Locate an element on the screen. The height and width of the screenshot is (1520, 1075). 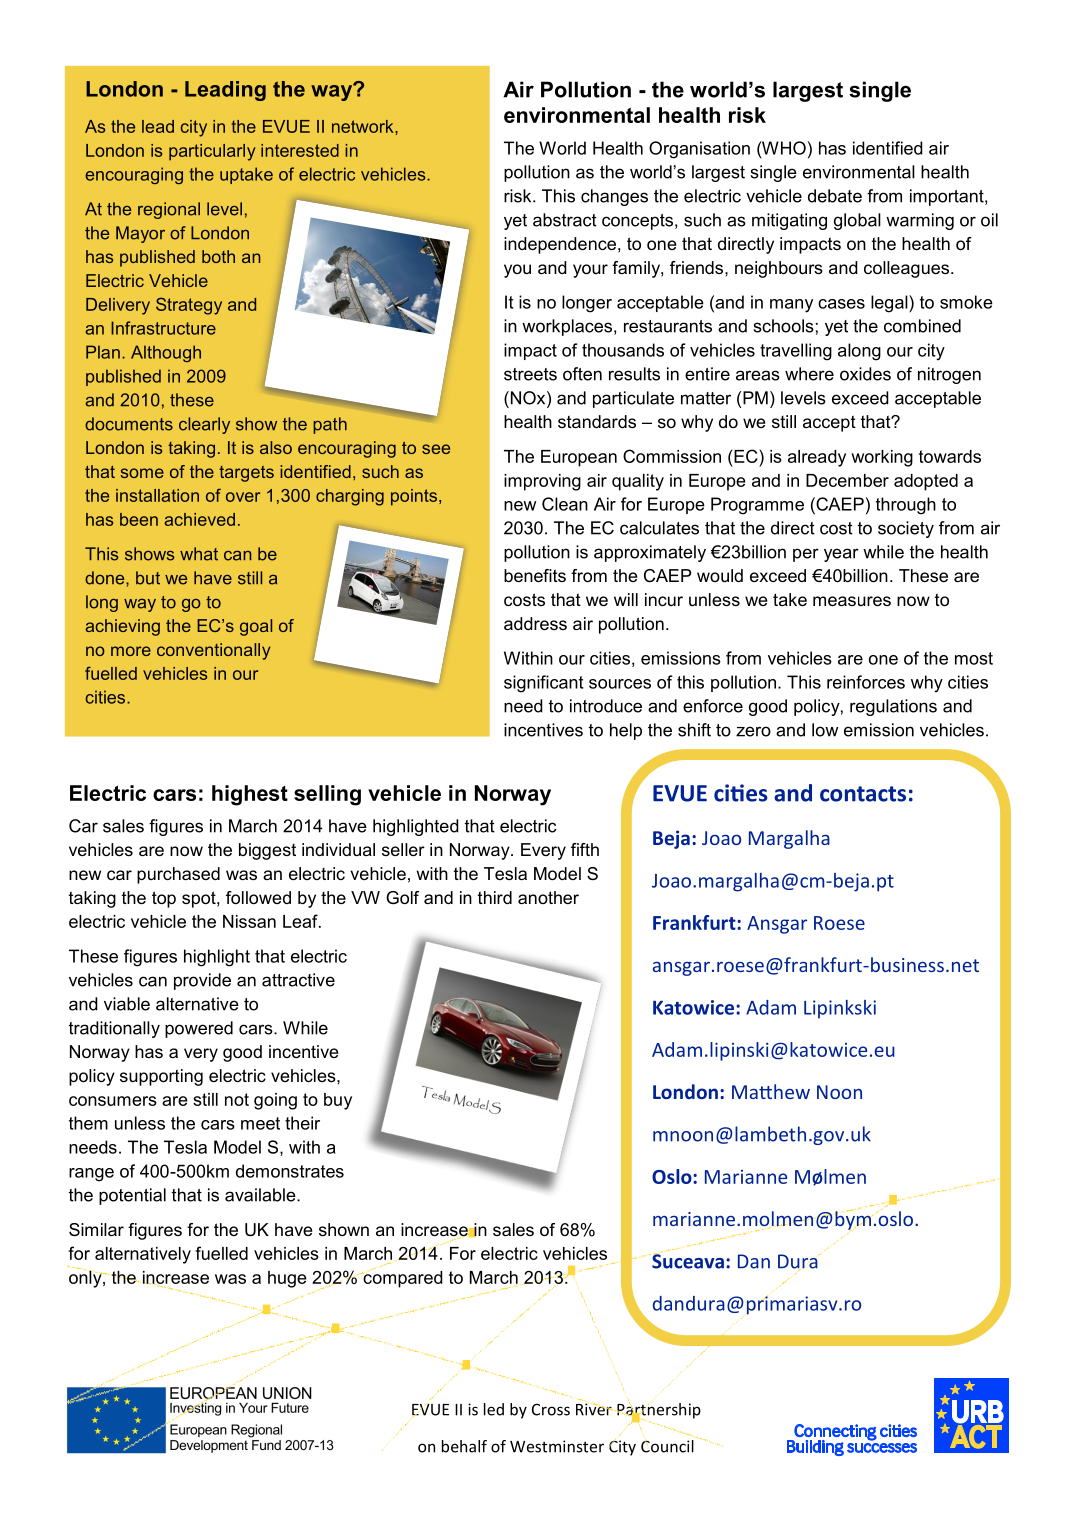
fifth is located at coordinates (585, 849).
